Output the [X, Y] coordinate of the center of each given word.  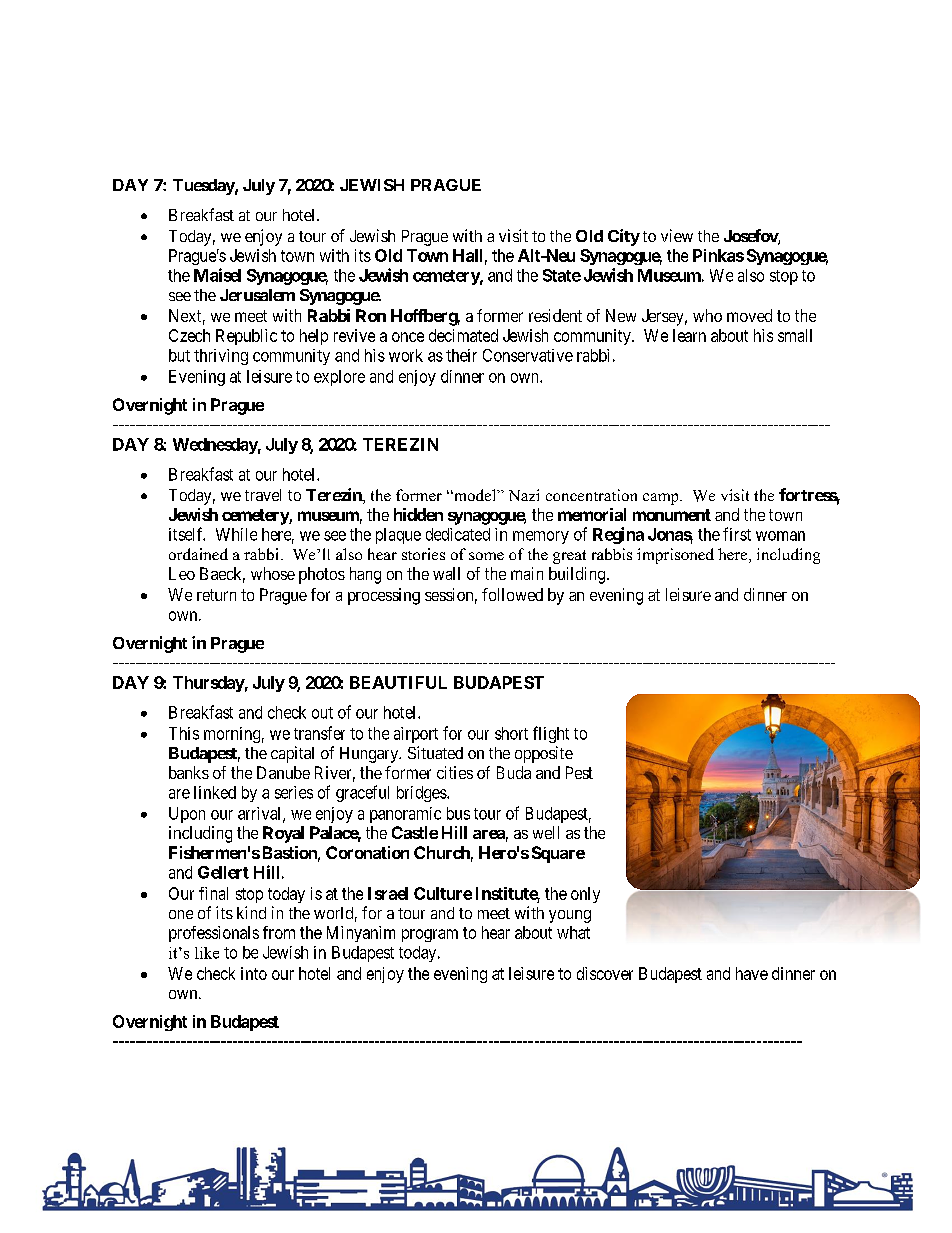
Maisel [217, 275]
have [752, 973]
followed [512, 594]
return [216, 595]
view [677, 235]
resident [555, 315]
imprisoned [675, 556]
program [430, 935]
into [254, 973]
